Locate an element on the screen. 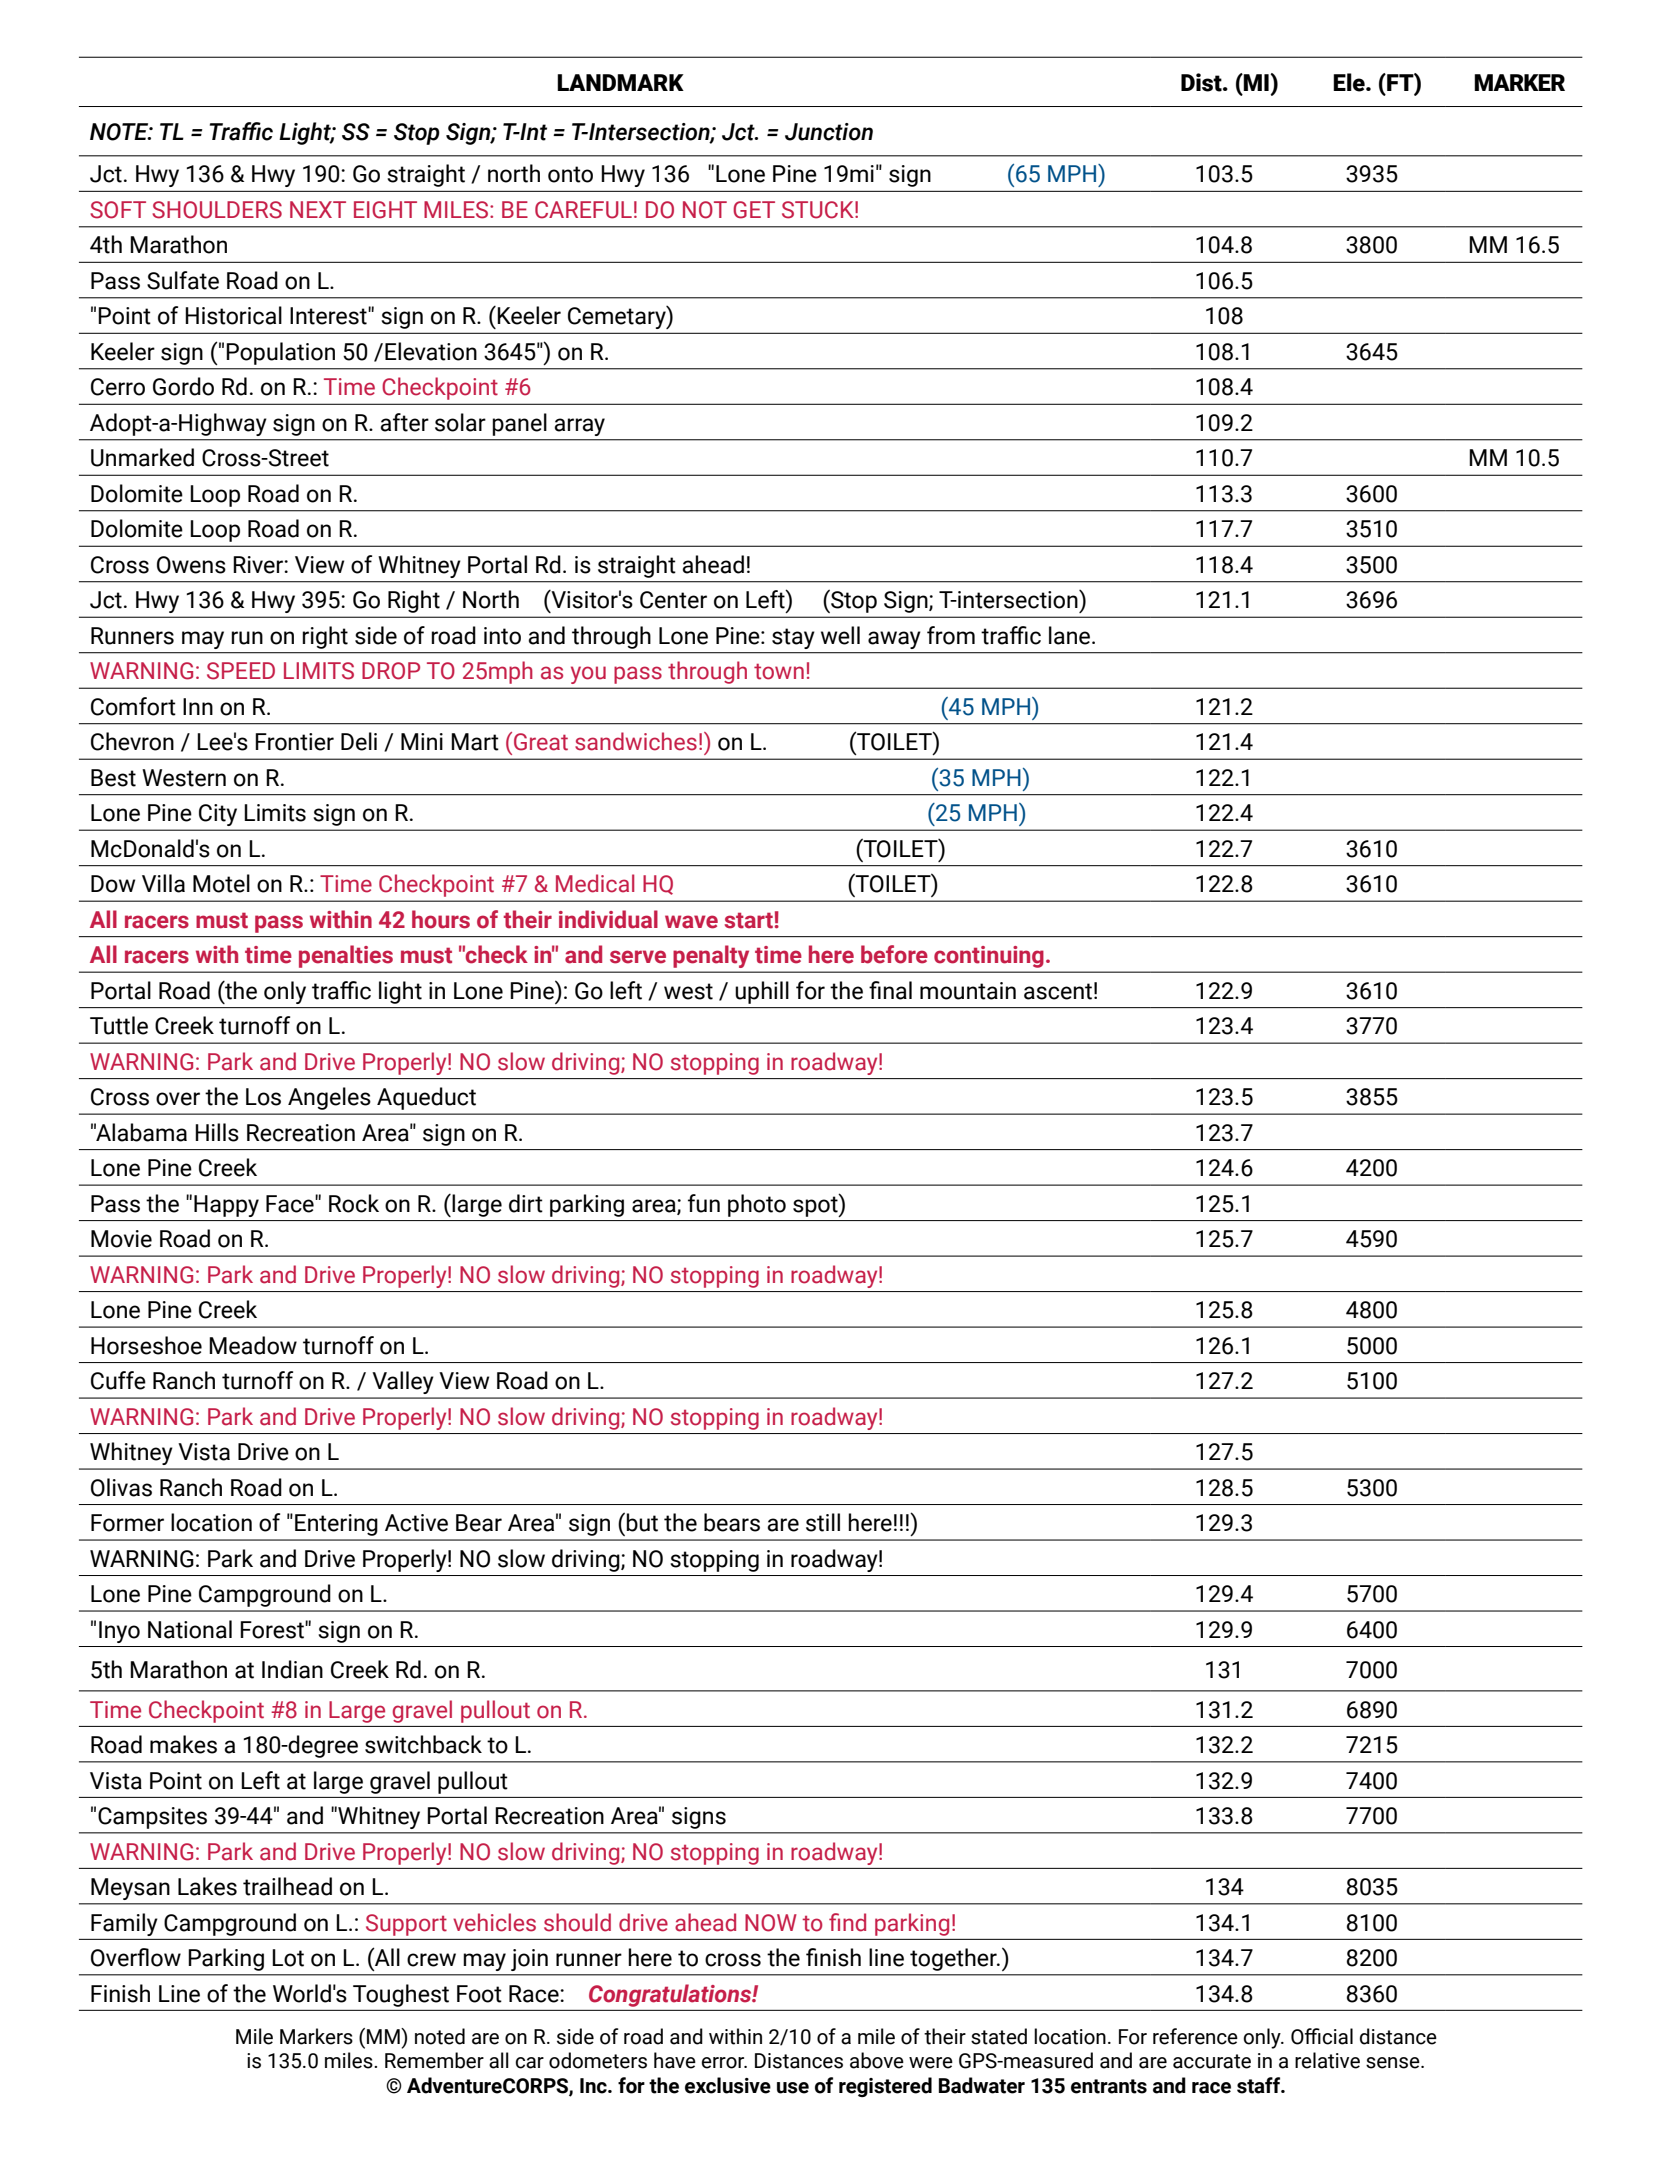  reference is located at coordinates (1195, 2036).
